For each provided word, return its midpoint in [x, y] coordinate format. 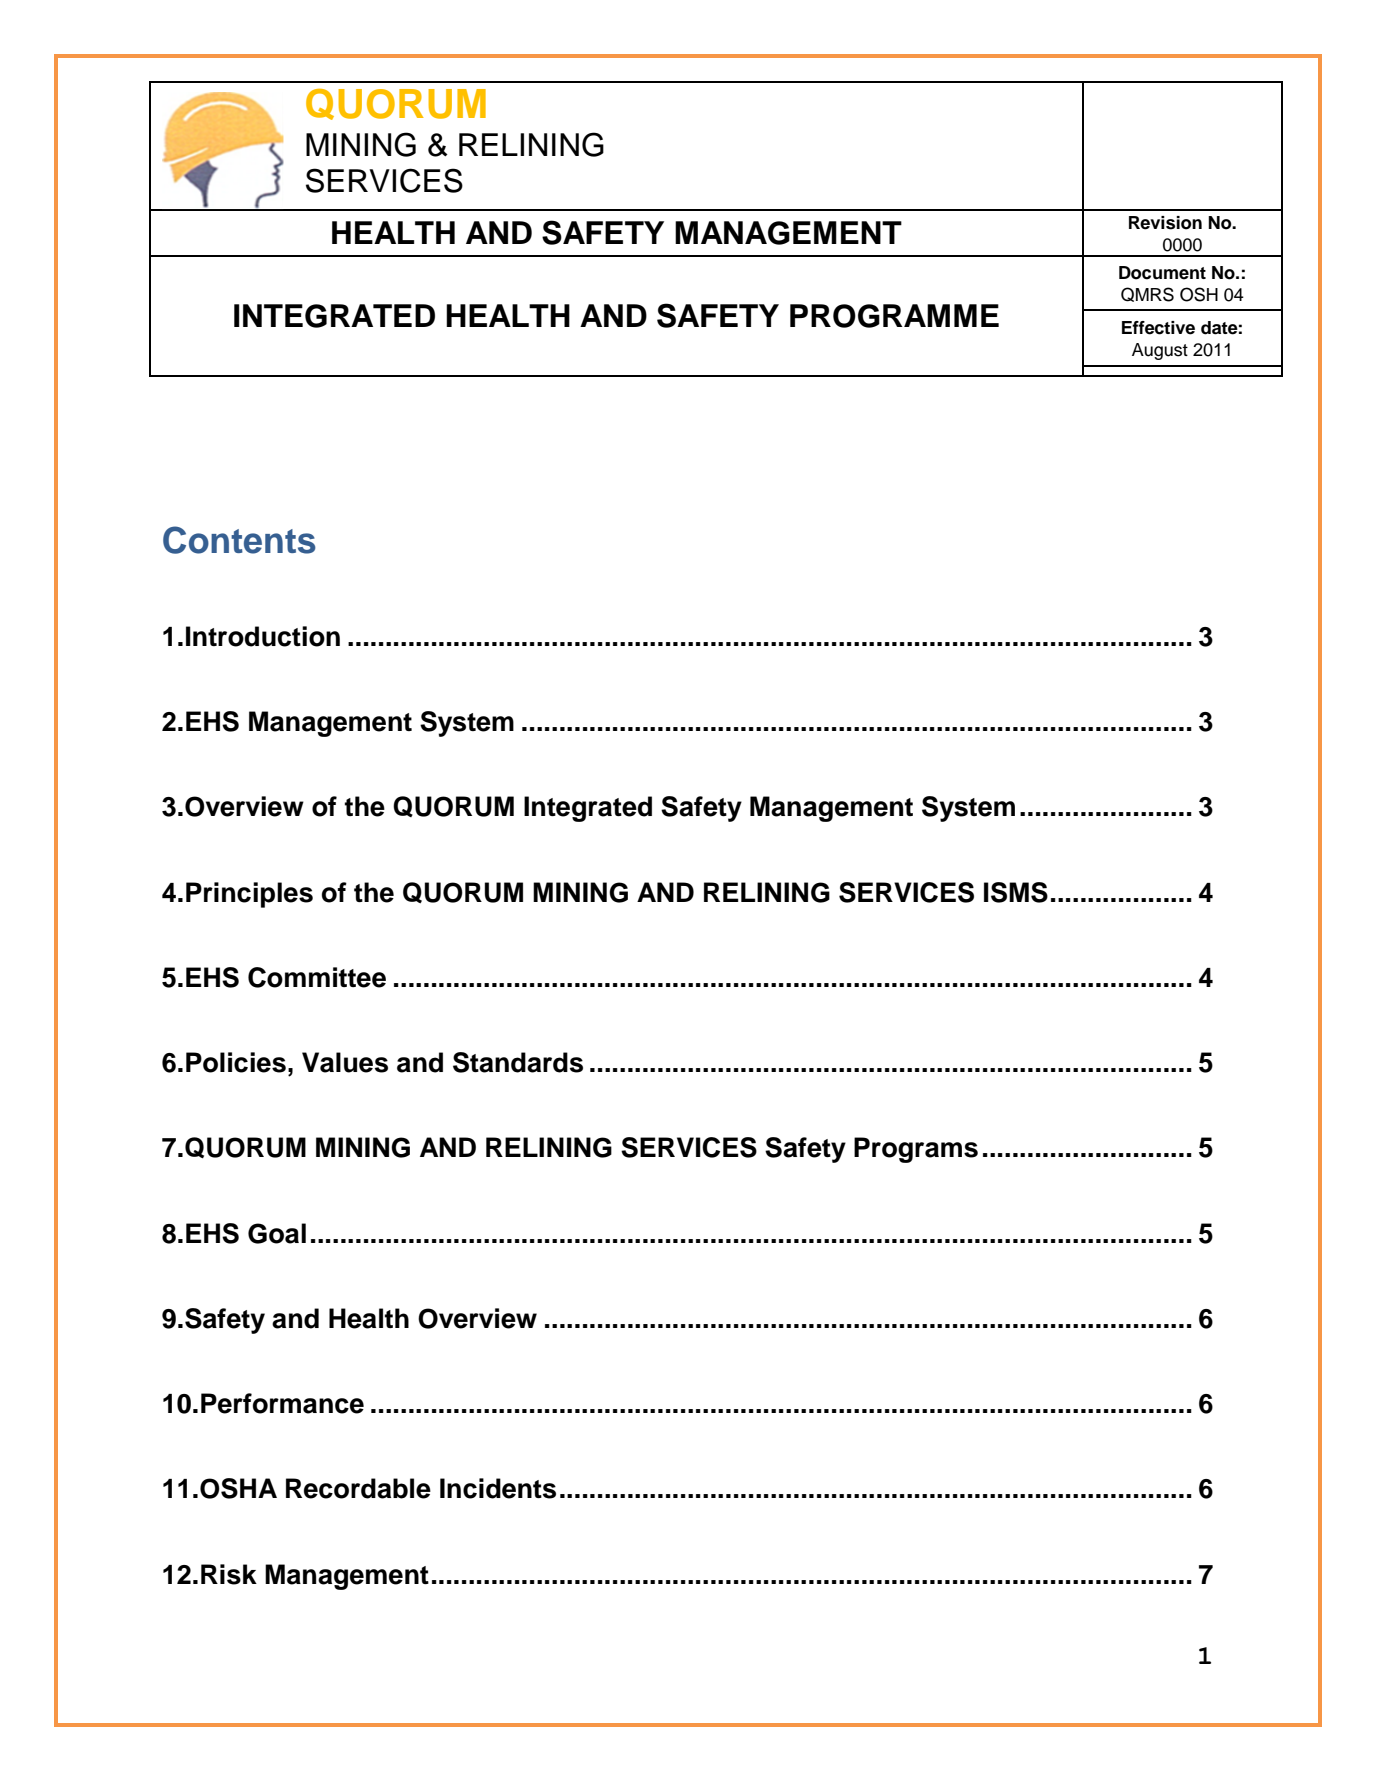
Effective [1158, 328]
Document [1162, 273]
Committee [317, 977]
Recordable [358, 1488]
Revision [1165, 223]
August [1160, 351]
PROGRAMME [894, 316]
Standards [518, 1062]
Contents [239, 540]
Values [345, 1062]
